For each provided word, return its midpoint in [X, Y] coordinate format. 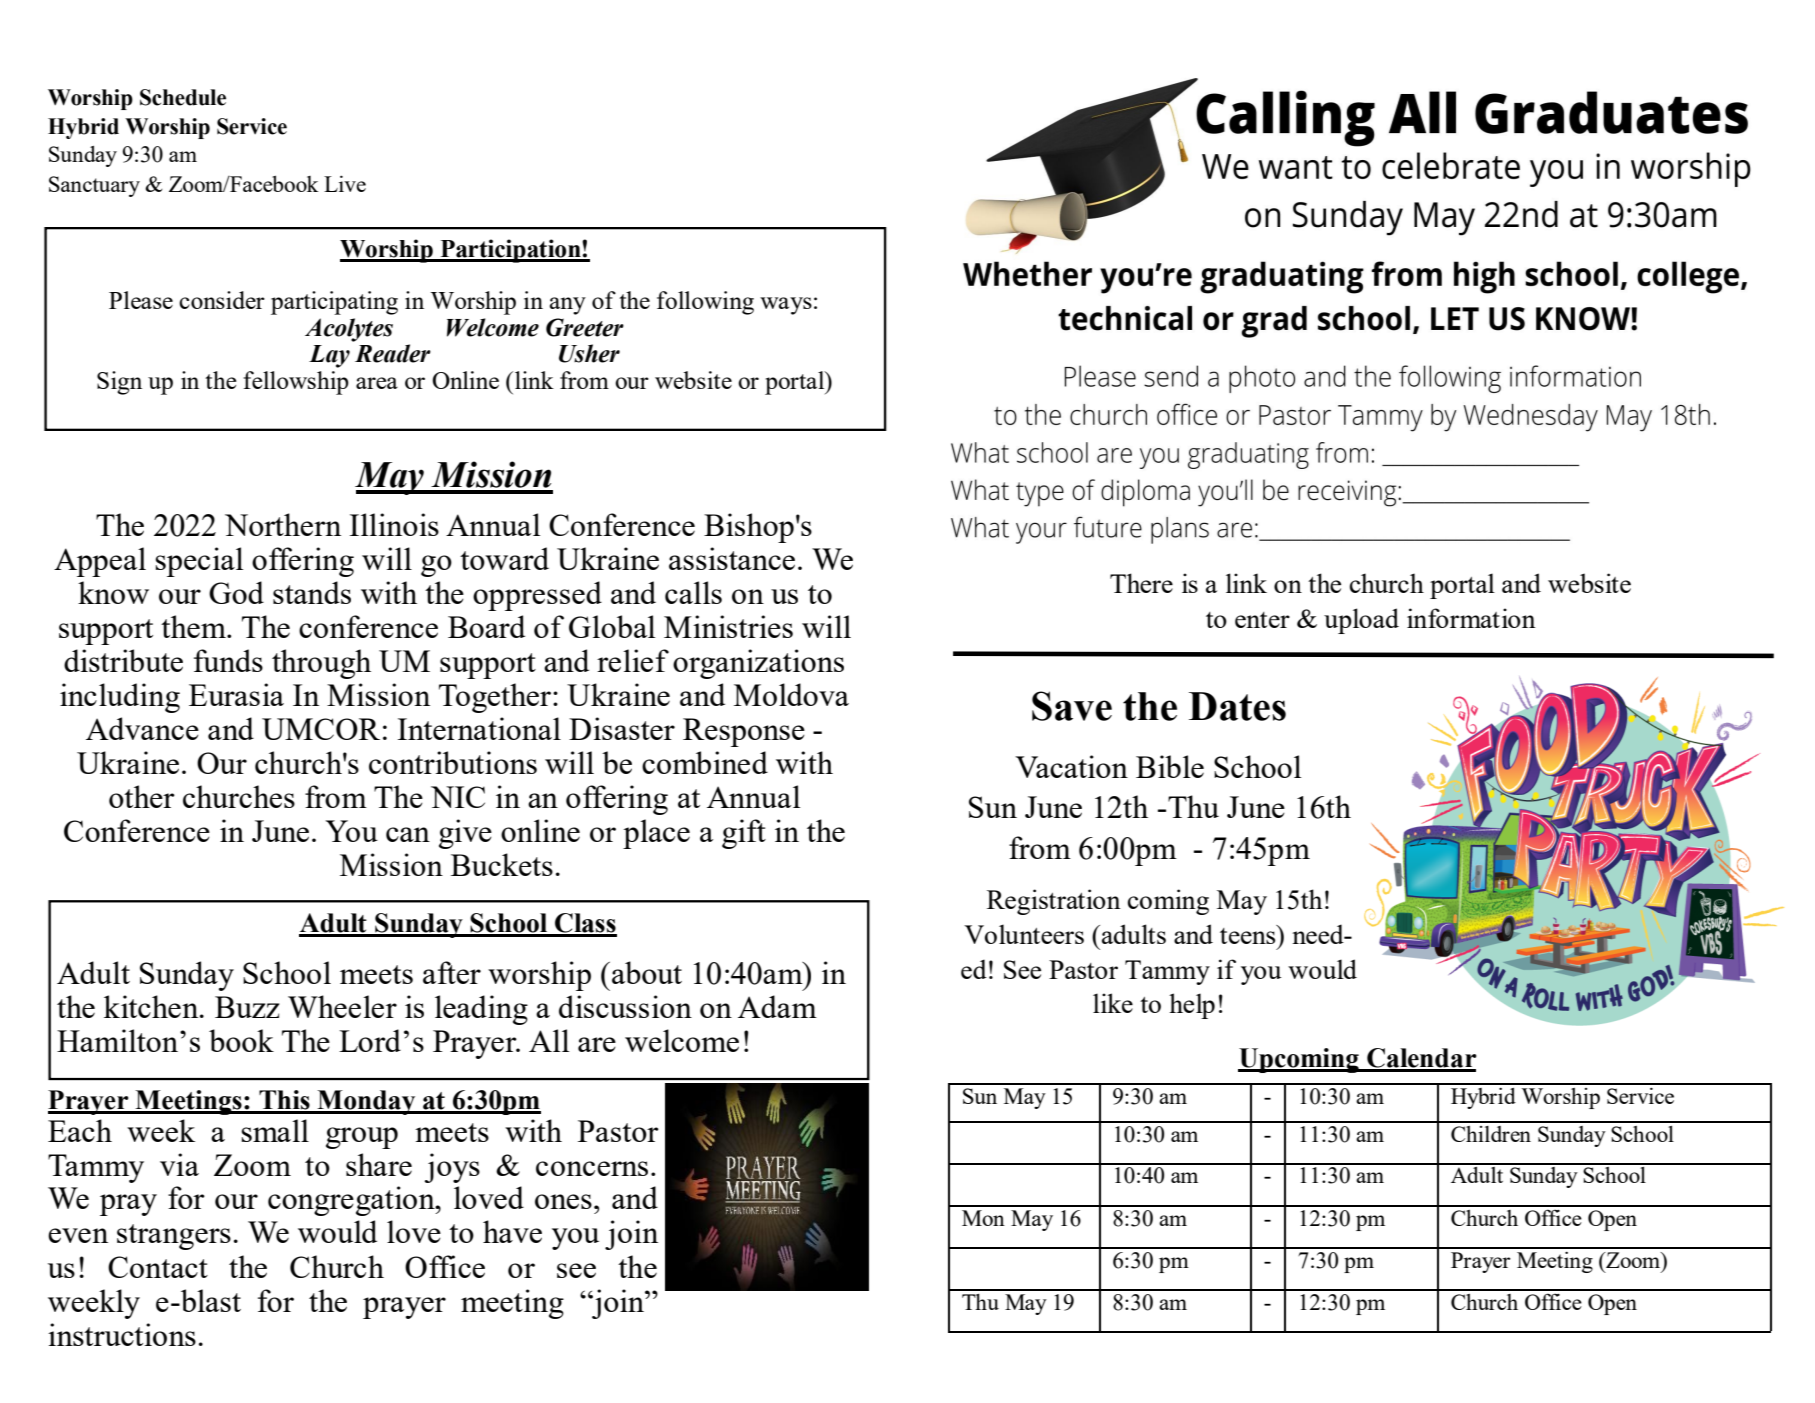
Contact [158, 1267]
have [512, 1231]
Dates [1237, 706]
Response [744, 732]
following [705, 303]
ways [786, 306]
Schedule [183, 97]
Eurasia [236, 694]
